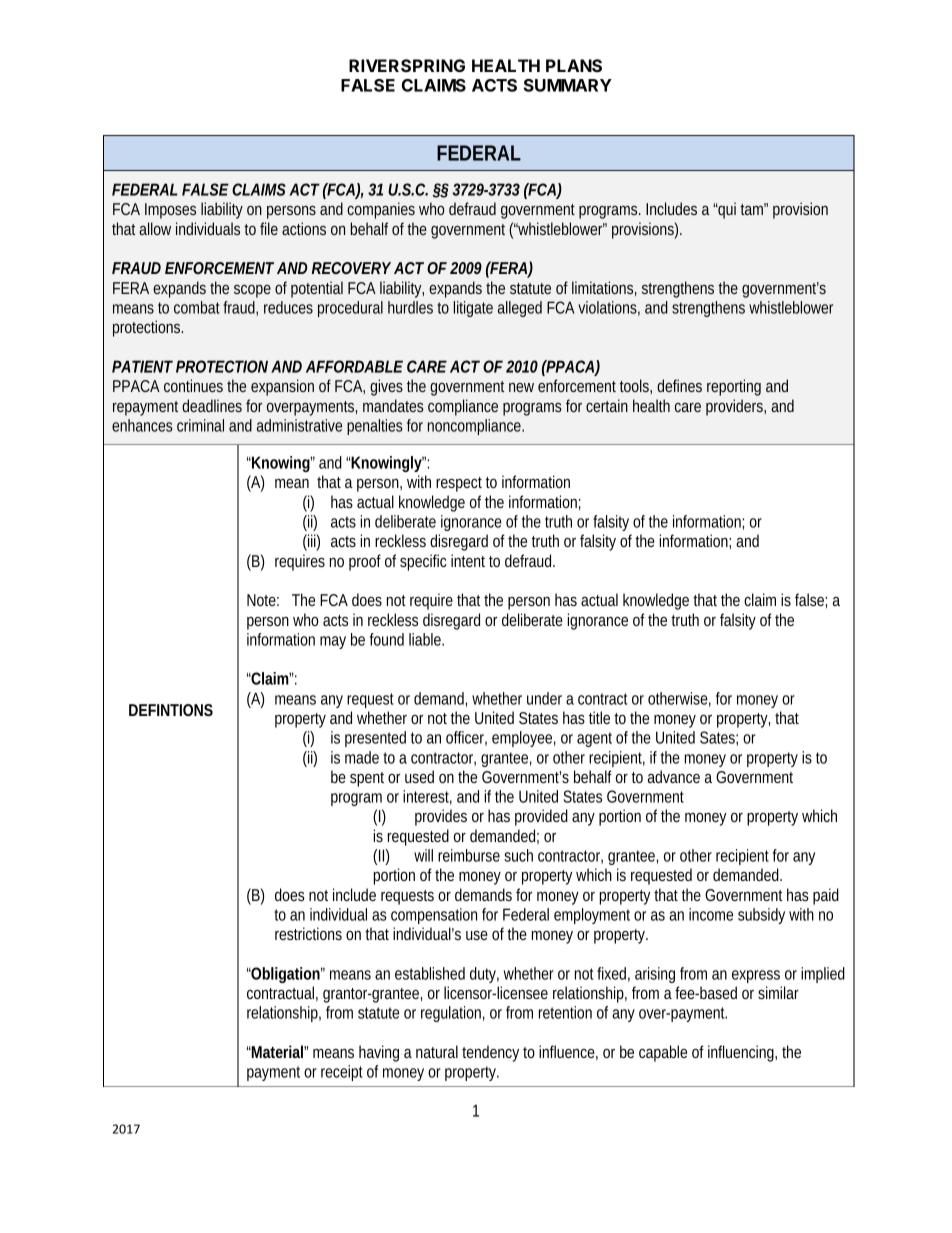 Image resolution: width=952 pixels, height=1233 pixels. I want to click on PLANS, so click(574, 65).
